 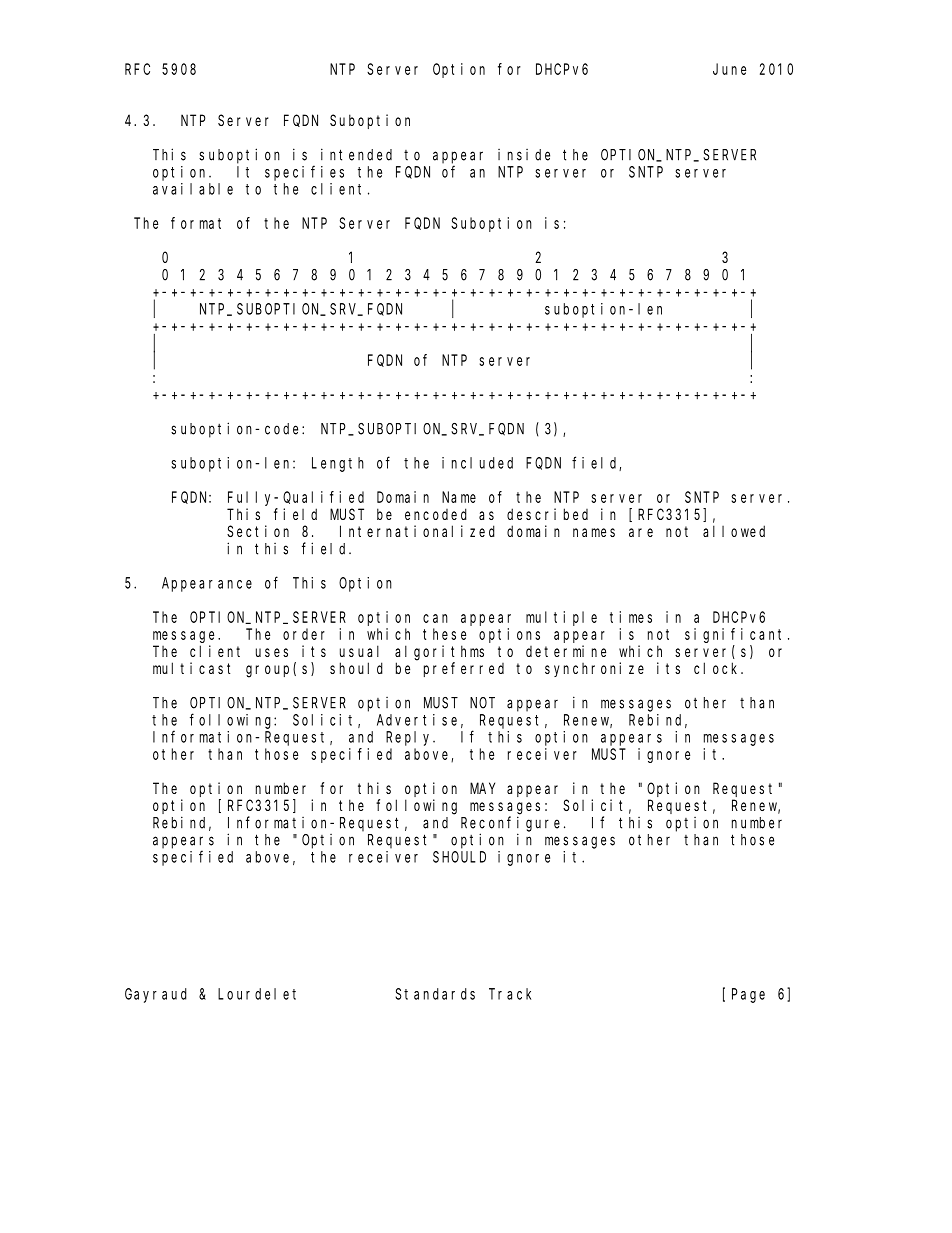 I want to click on intended, so click(x=356, y=154).
